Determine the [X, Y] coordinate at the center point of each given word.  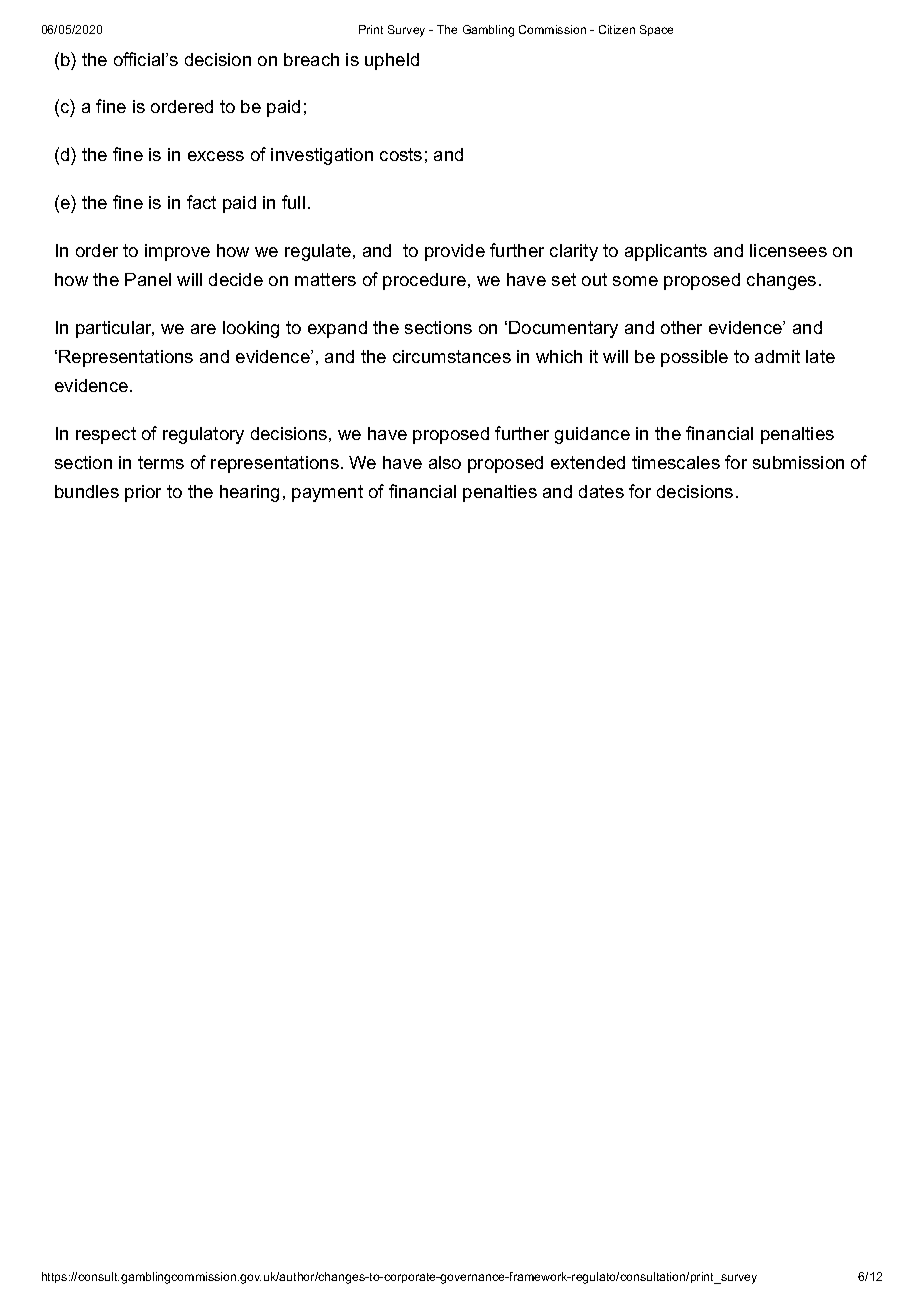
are [203, 329]
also [445, 462]
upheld [392, 61]
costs [401, 154]
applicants [666, 252]
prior [143, 493]
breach [311, 59]
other [681, 327]
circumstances [452, 356]
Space [656, 30]
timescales [676, 462]
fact [201, 202]
